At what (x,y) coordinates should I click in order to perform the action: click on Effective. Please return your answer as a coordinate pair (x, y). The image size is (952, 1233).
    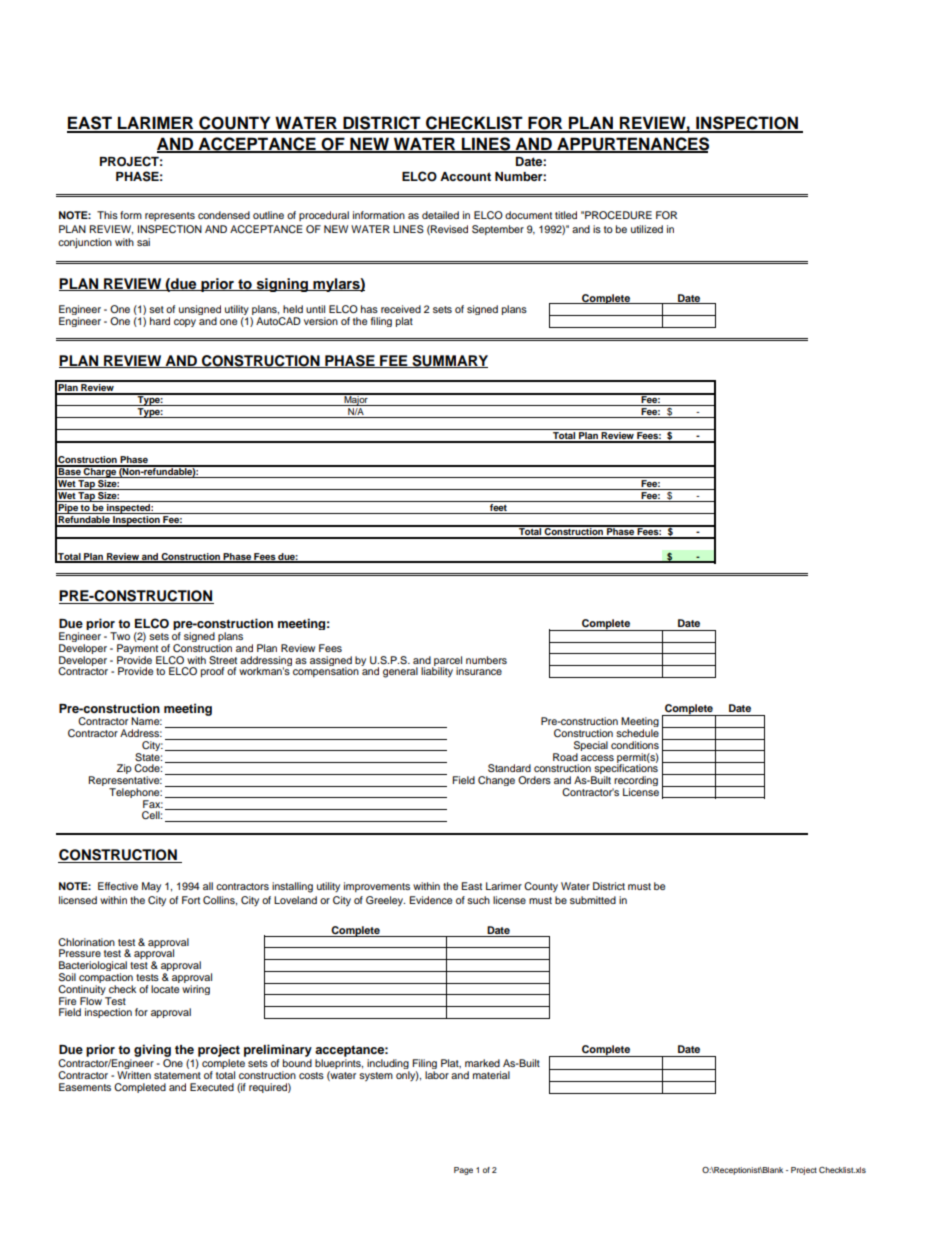
    Looking at the image, I should click on (118, 886).
